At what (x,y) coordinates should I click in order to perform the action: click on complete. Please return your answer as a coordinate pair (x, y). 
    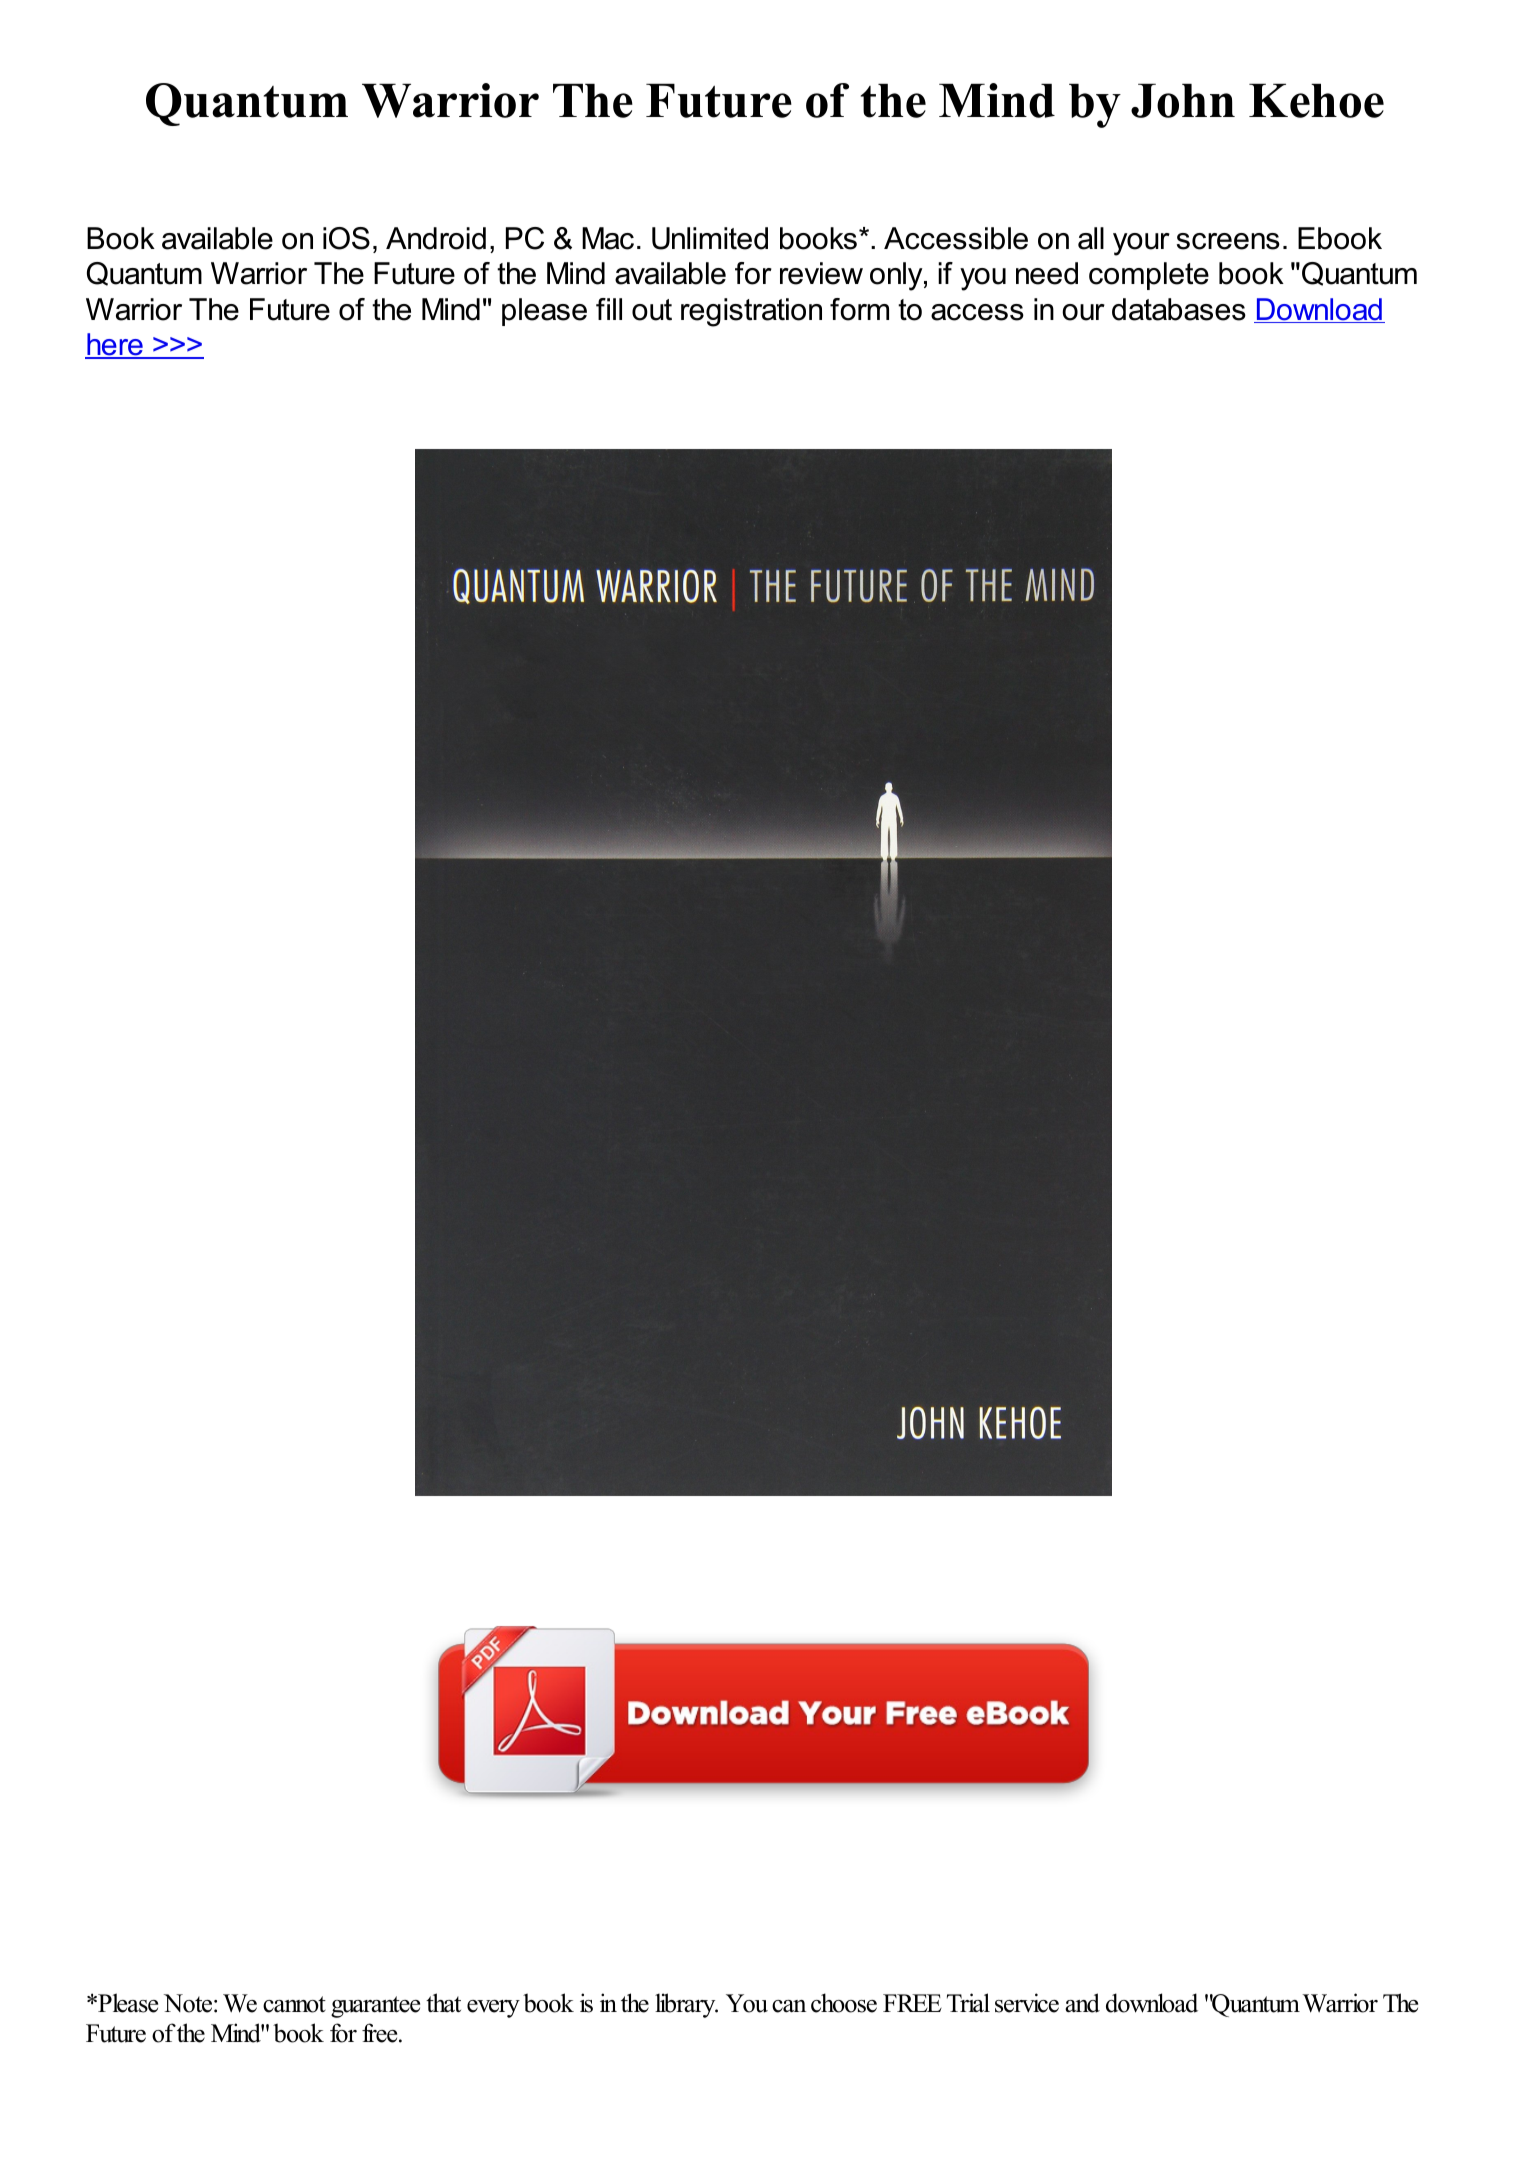
    Looking at the image, I should click on (1149, 276).
